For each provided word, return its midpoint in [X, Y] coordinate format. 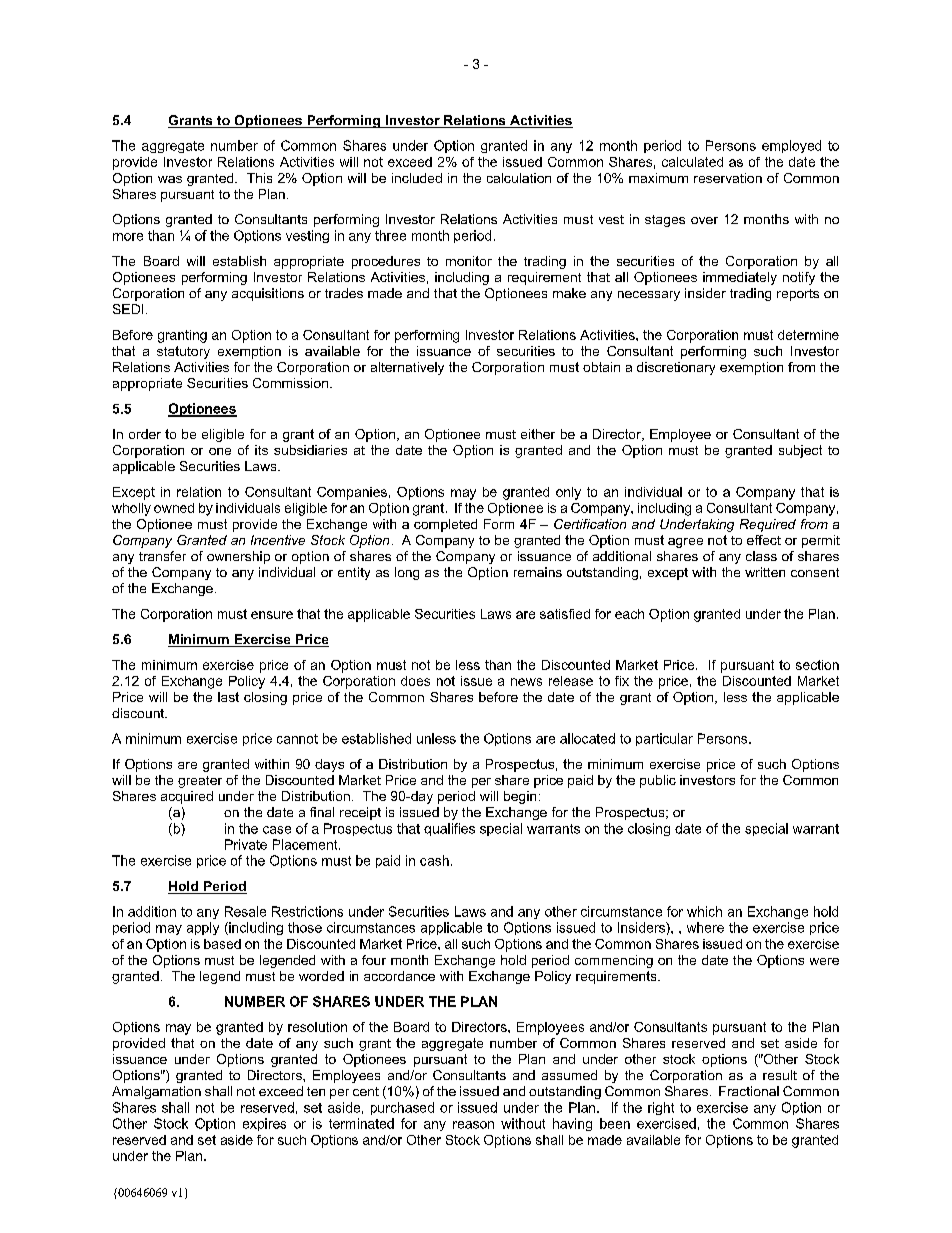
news [526, 682]
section [817, 665]
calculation [519, 178]
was [170, 179]
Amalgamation [156, 1092]
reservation [728, 178]
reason [473, 1125]
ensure [272, 615]
